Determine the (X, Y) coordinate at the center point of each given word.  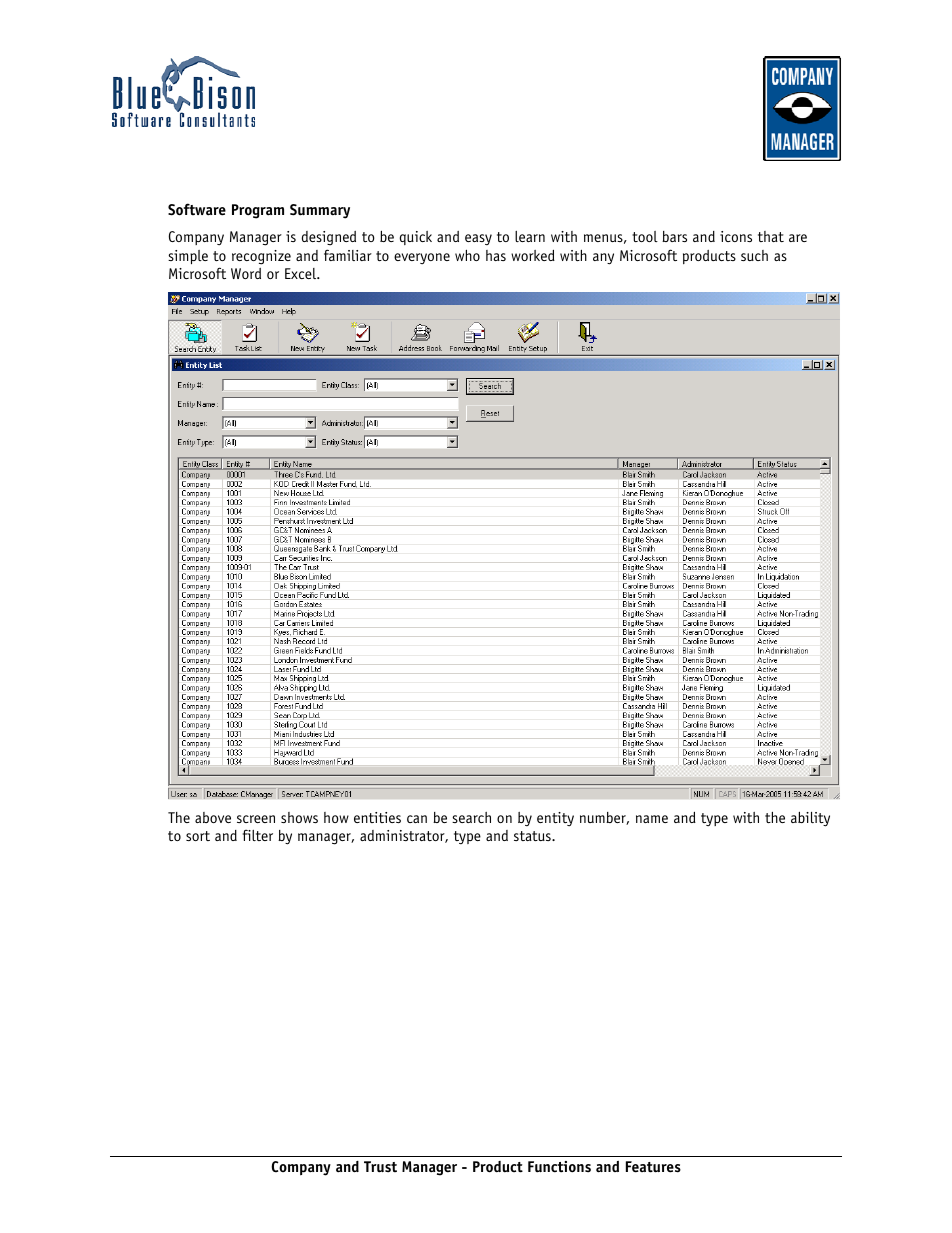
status (533, 836)
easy (478, 239)
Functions (559, 1167)
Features (653, 1167)
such (754, 255)
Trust (380, 1167)
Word (246, 273)
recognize (261, 257)
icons (736, 236)
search (471, 817)
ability (810, 819)
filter (258, 835)
